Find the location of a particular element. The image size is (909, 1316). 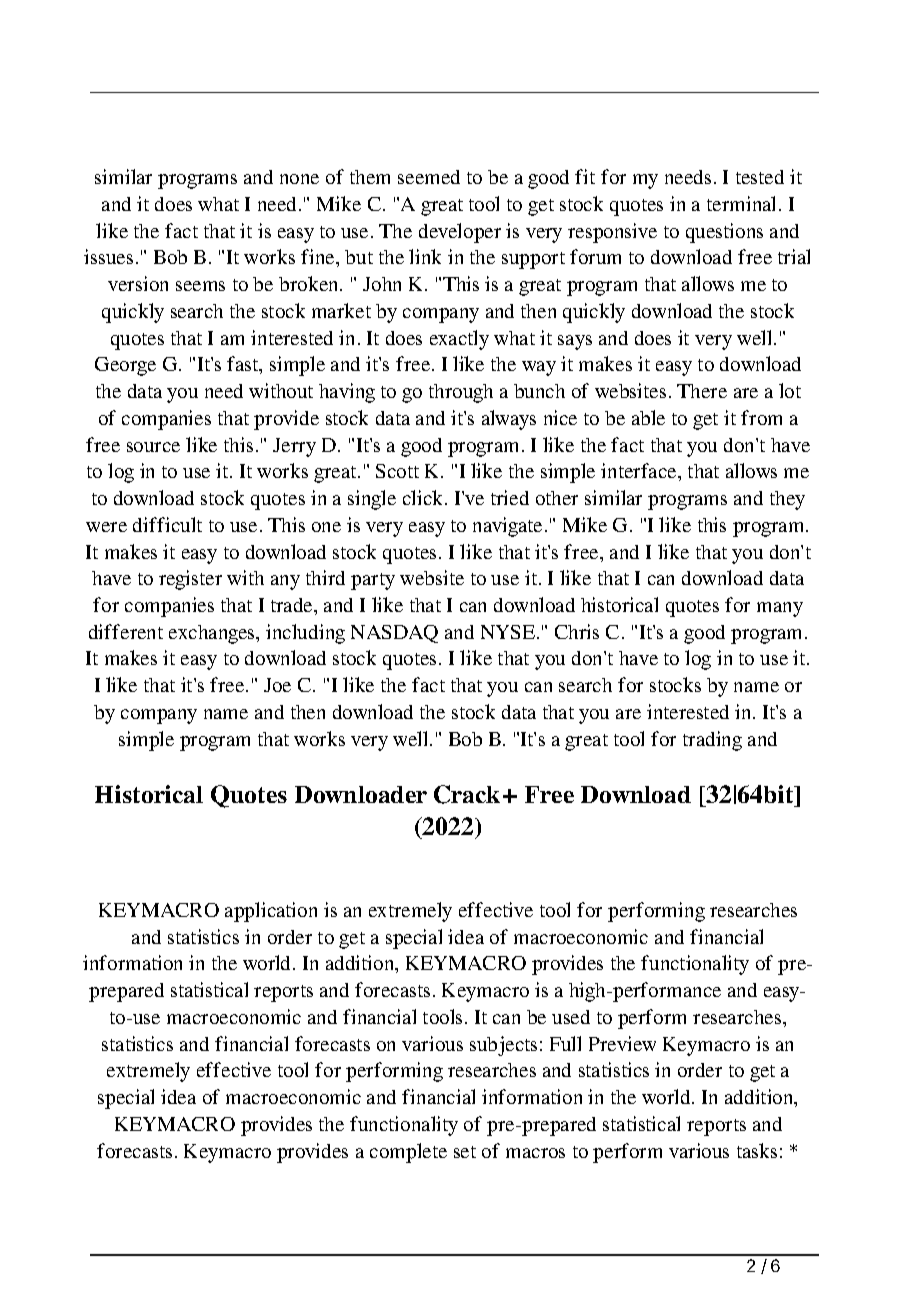

through is located at coordinates (461, 393).
